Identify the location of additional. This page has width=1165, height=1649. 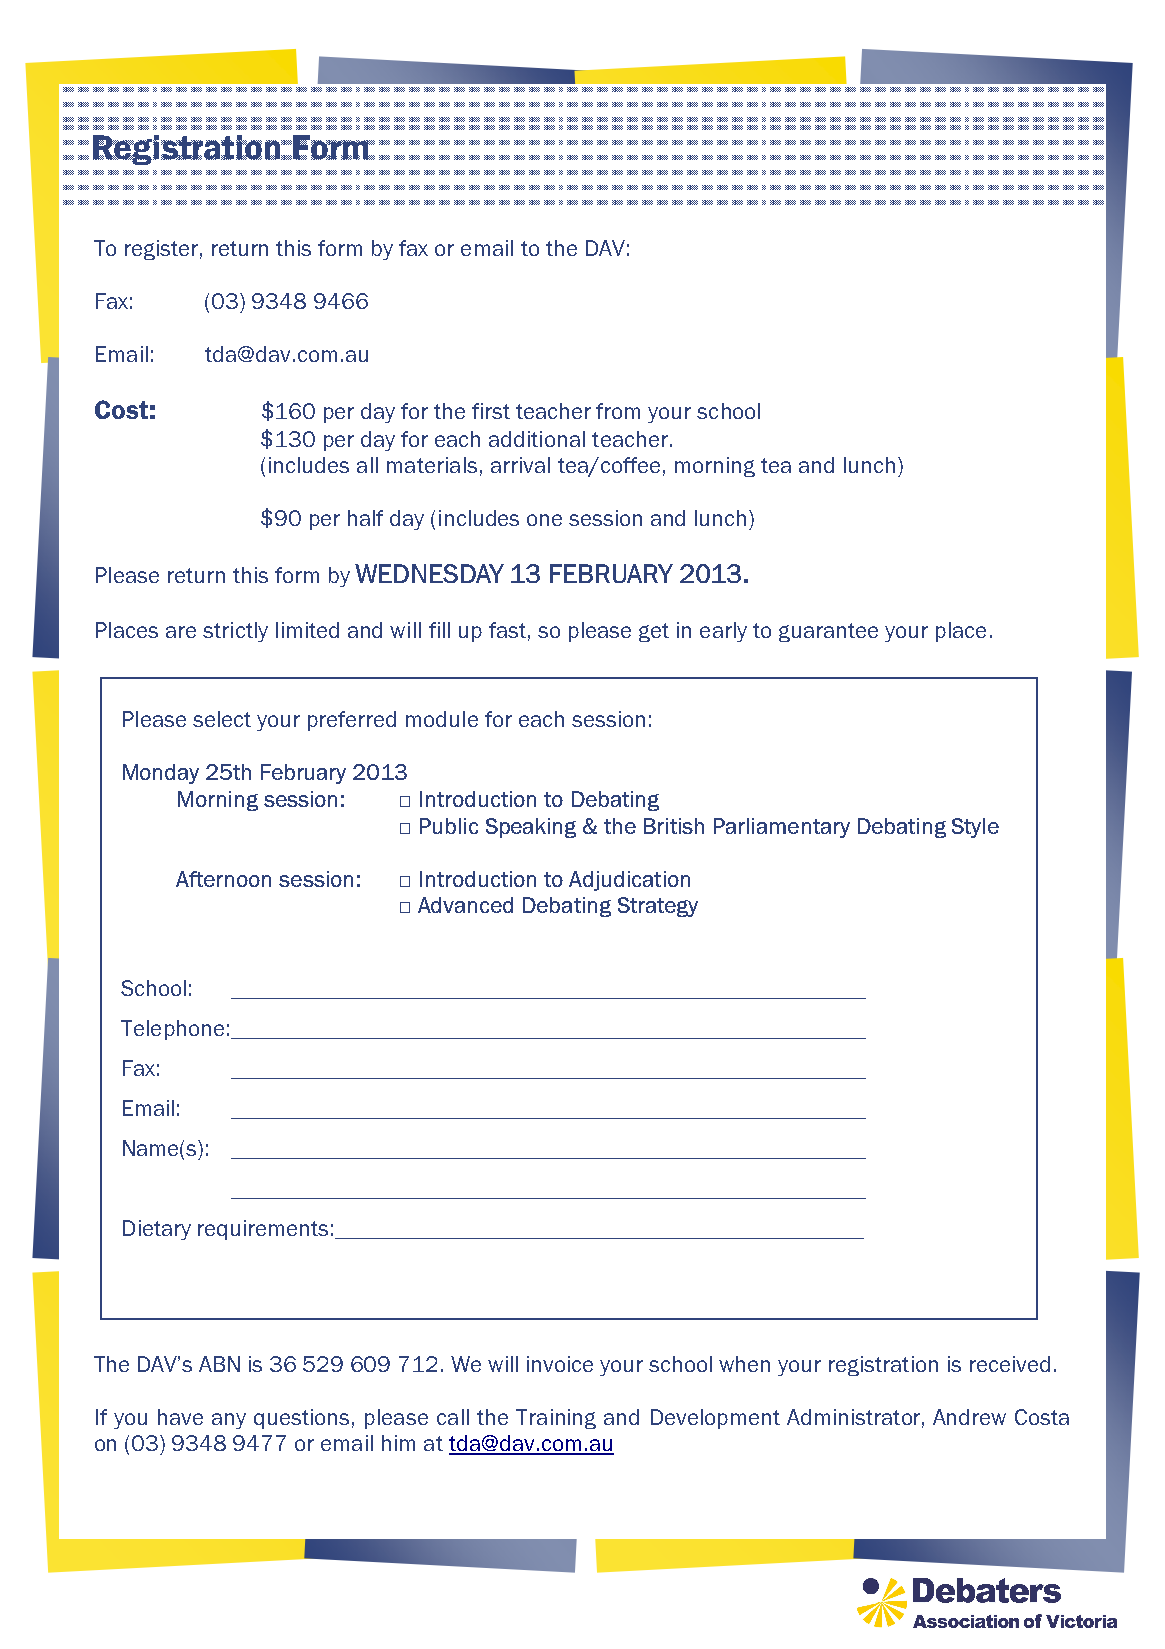
(537, 439).
